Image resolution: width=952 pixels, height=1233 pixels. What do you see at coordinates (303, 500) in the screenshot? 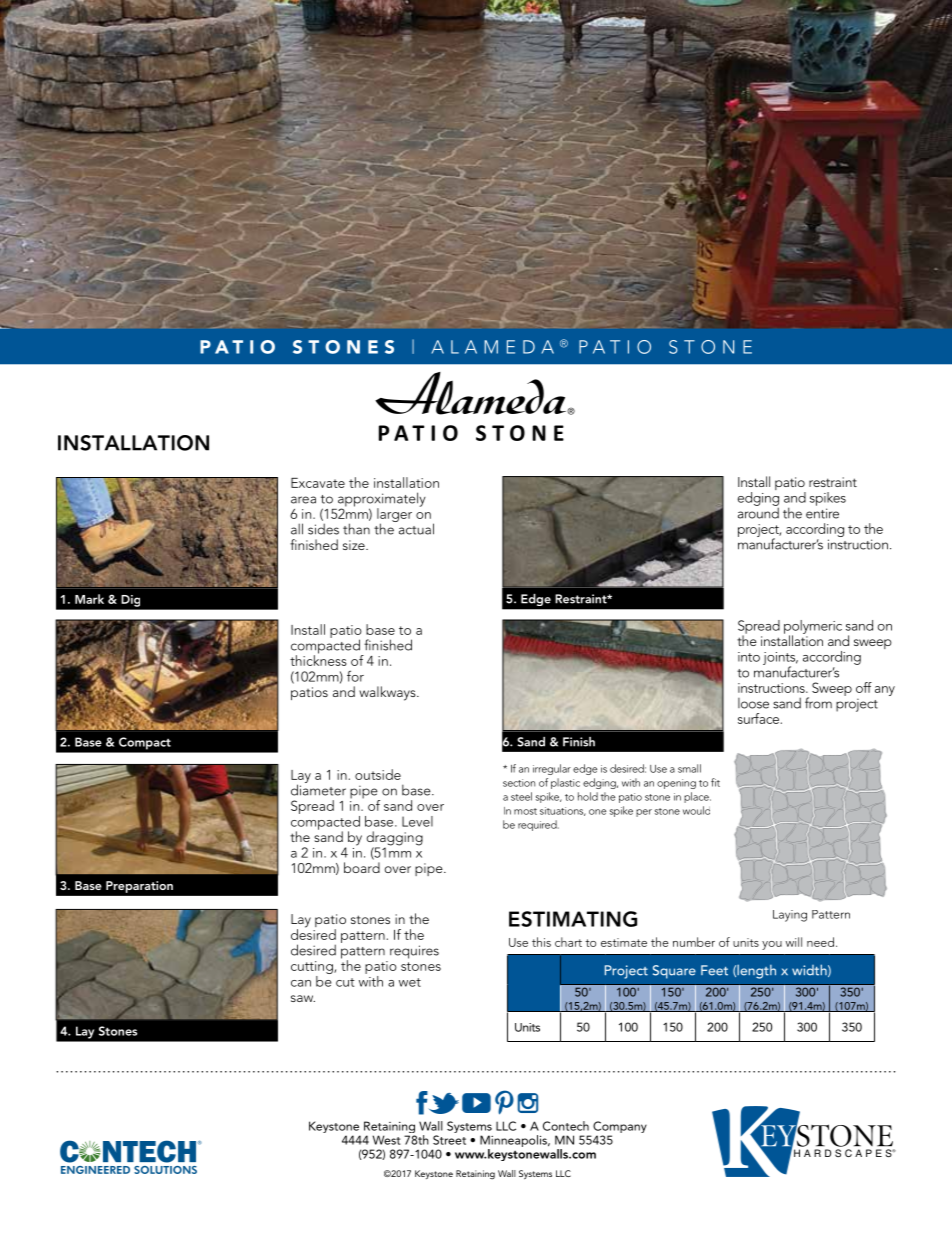
I see `area` at bounding box center [303, 500].
